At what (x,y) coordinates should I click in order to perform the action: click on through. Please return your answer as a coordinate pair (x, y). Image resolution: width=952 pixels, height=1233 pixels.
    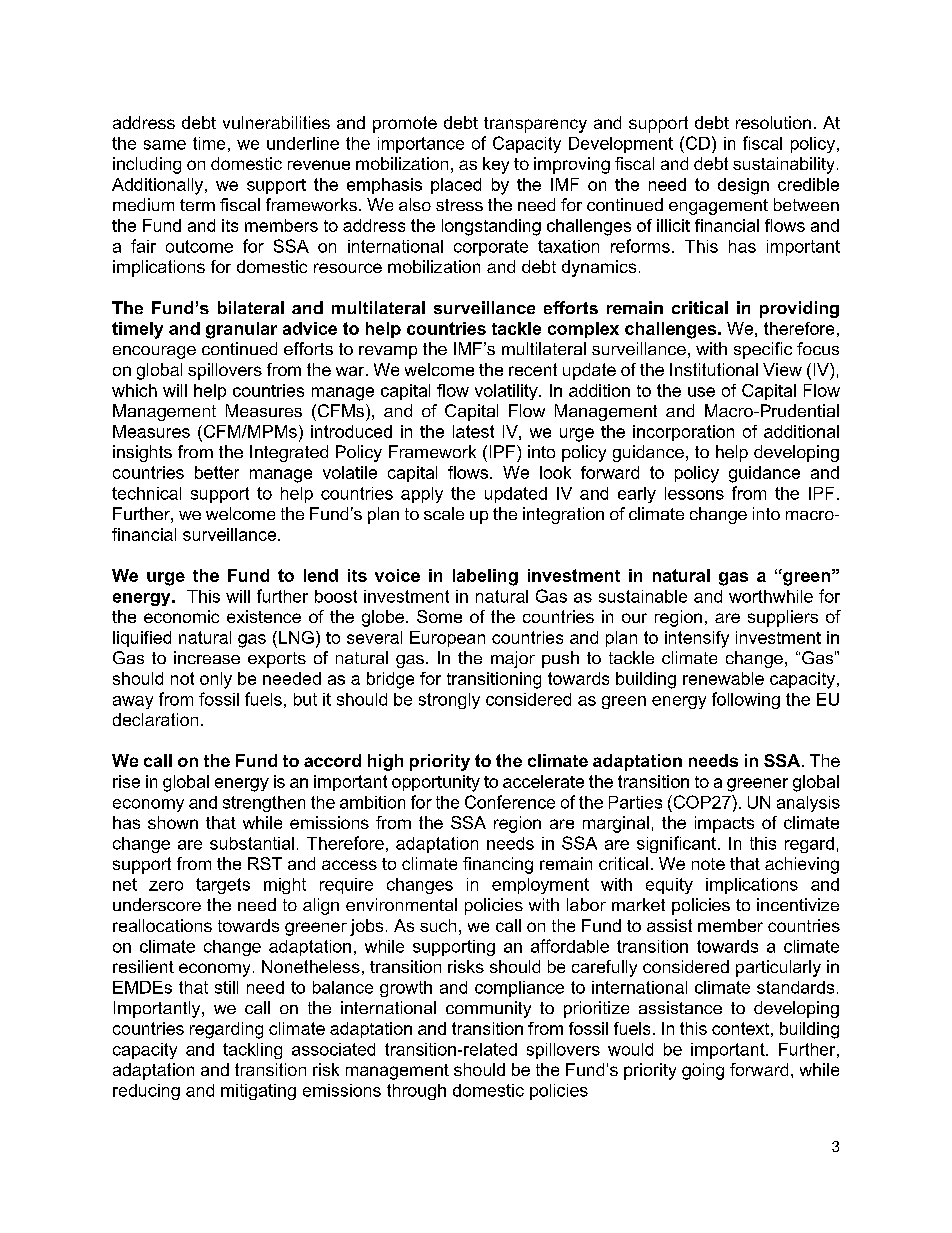
    Looking at the image, I should click on (416, 1092).
